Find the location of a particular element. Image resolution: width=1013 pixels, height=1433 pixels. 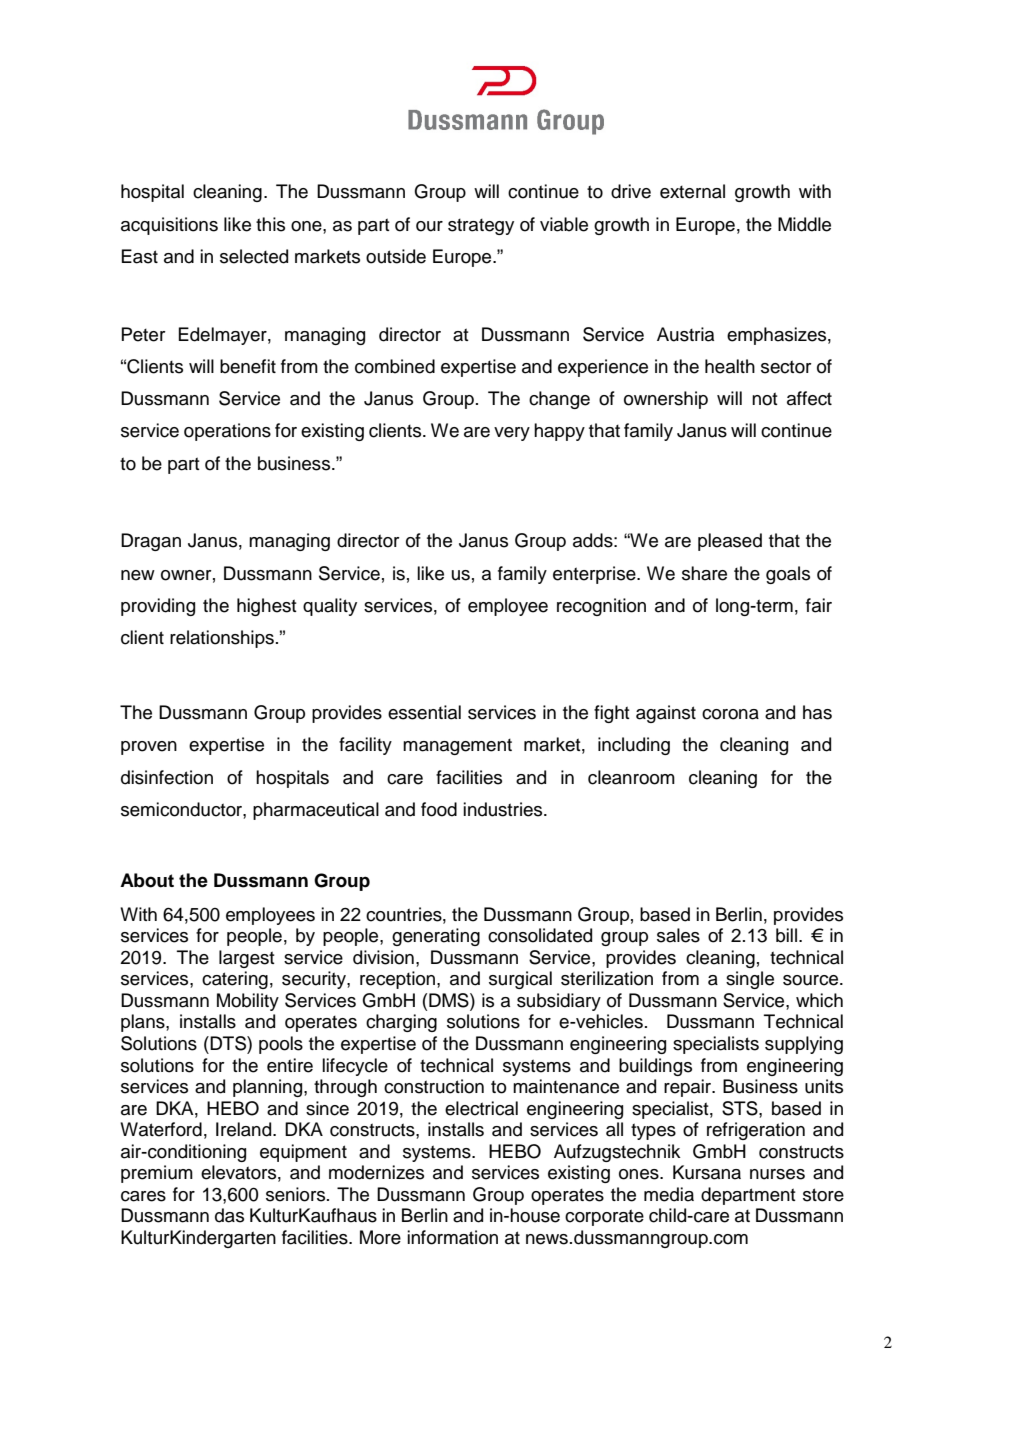

strategy is located at coordinates (481, 227).
